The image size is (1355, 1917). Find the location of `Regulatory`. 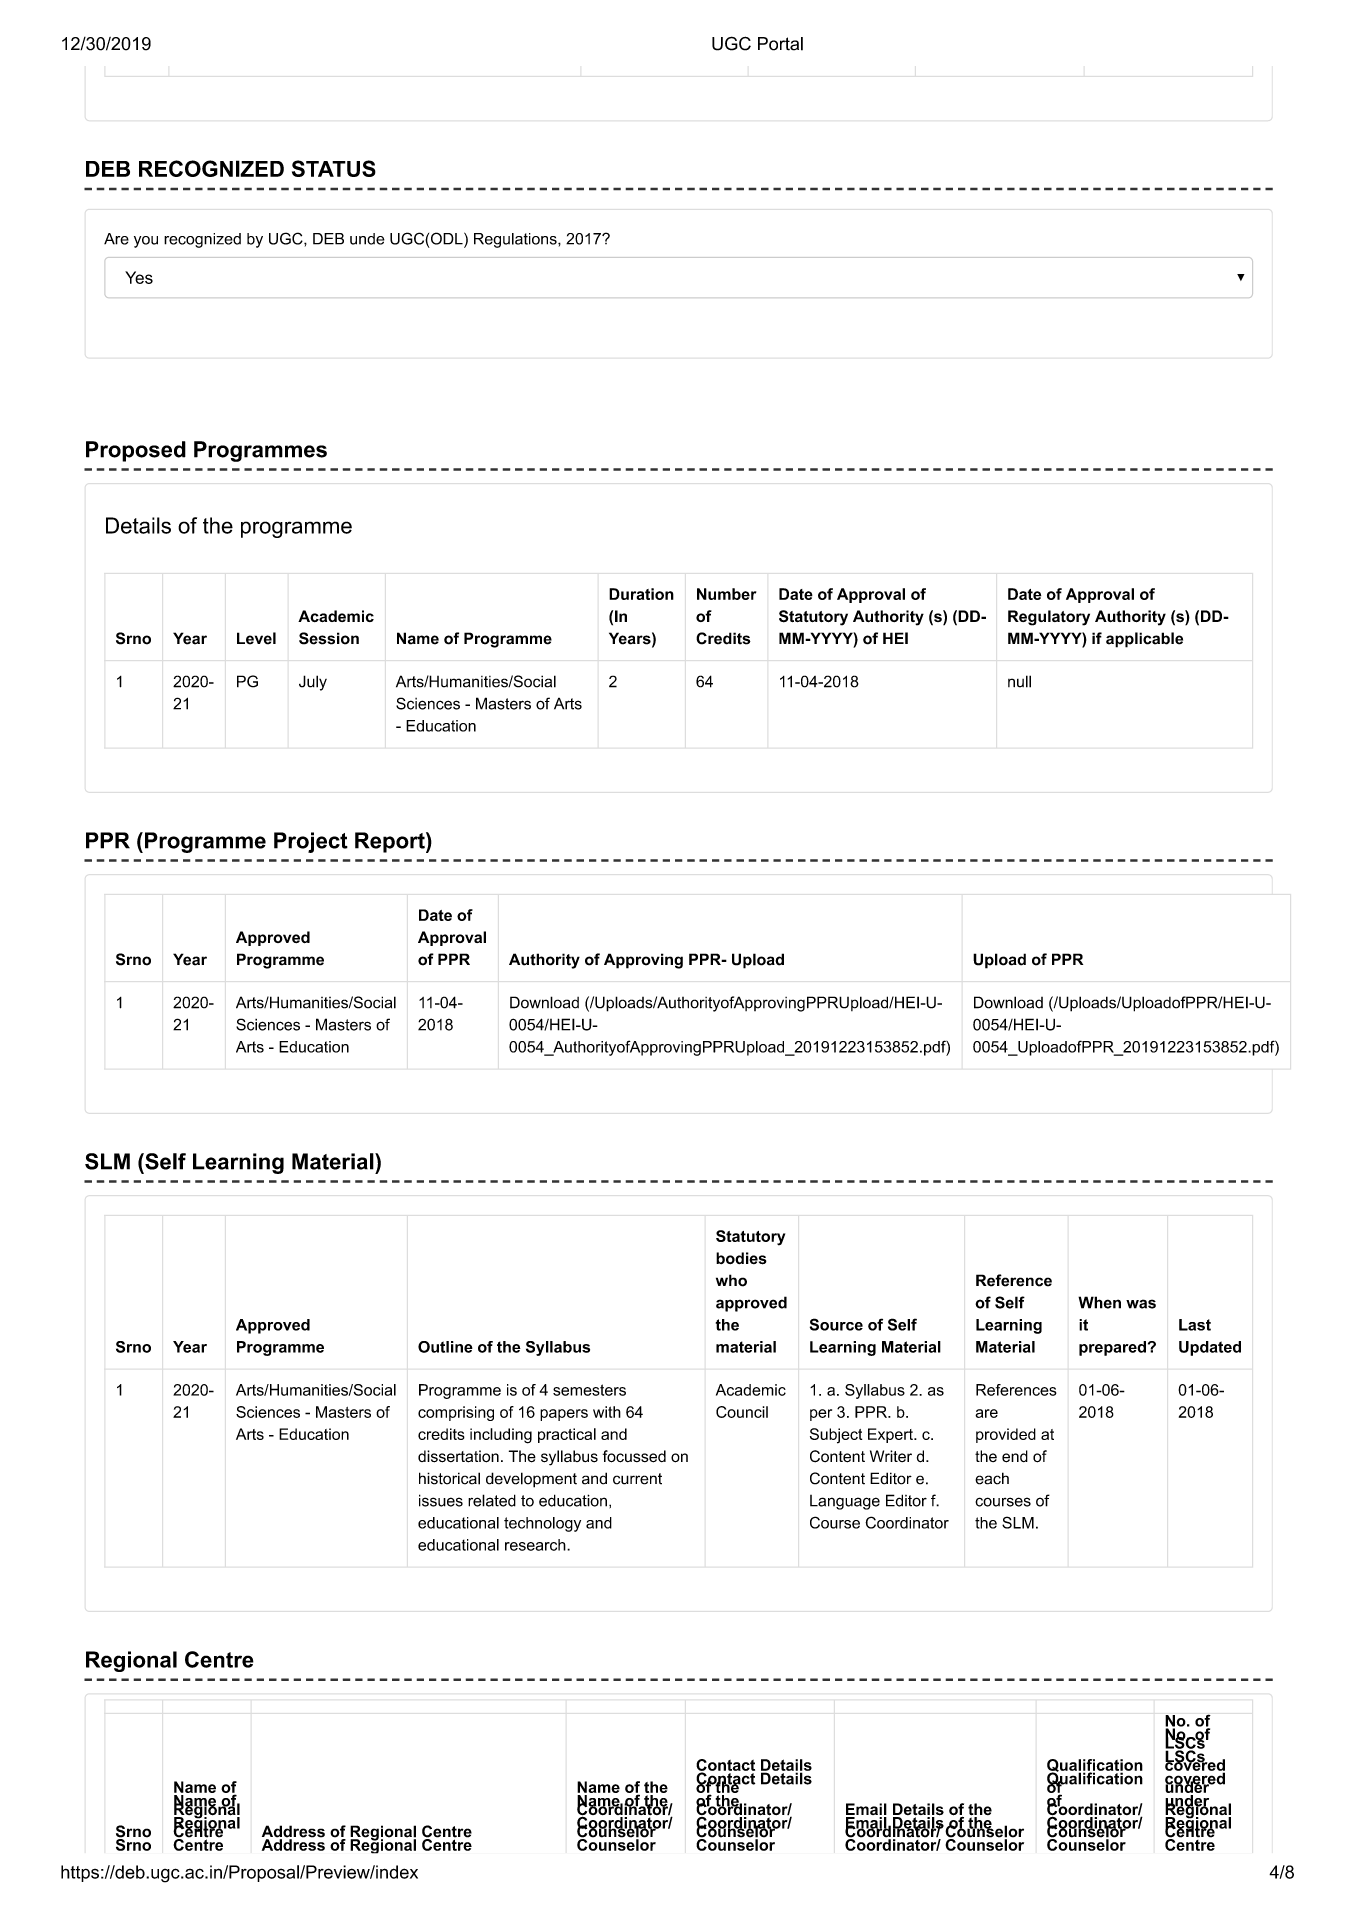

Regulatory is located at coordinates (1049, 618).
